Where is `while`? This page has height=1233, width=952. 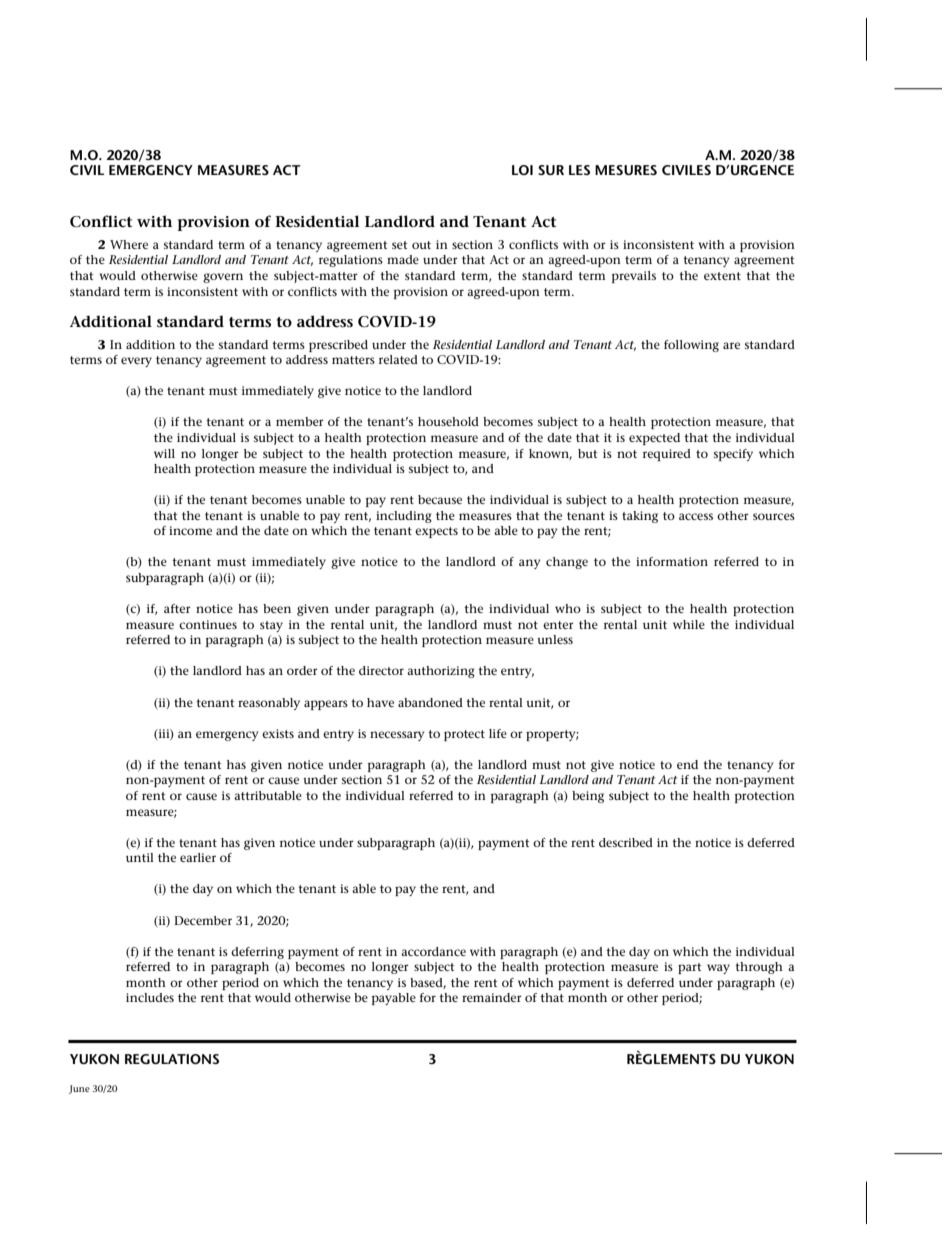 while is located at coordinates (689, 624).
